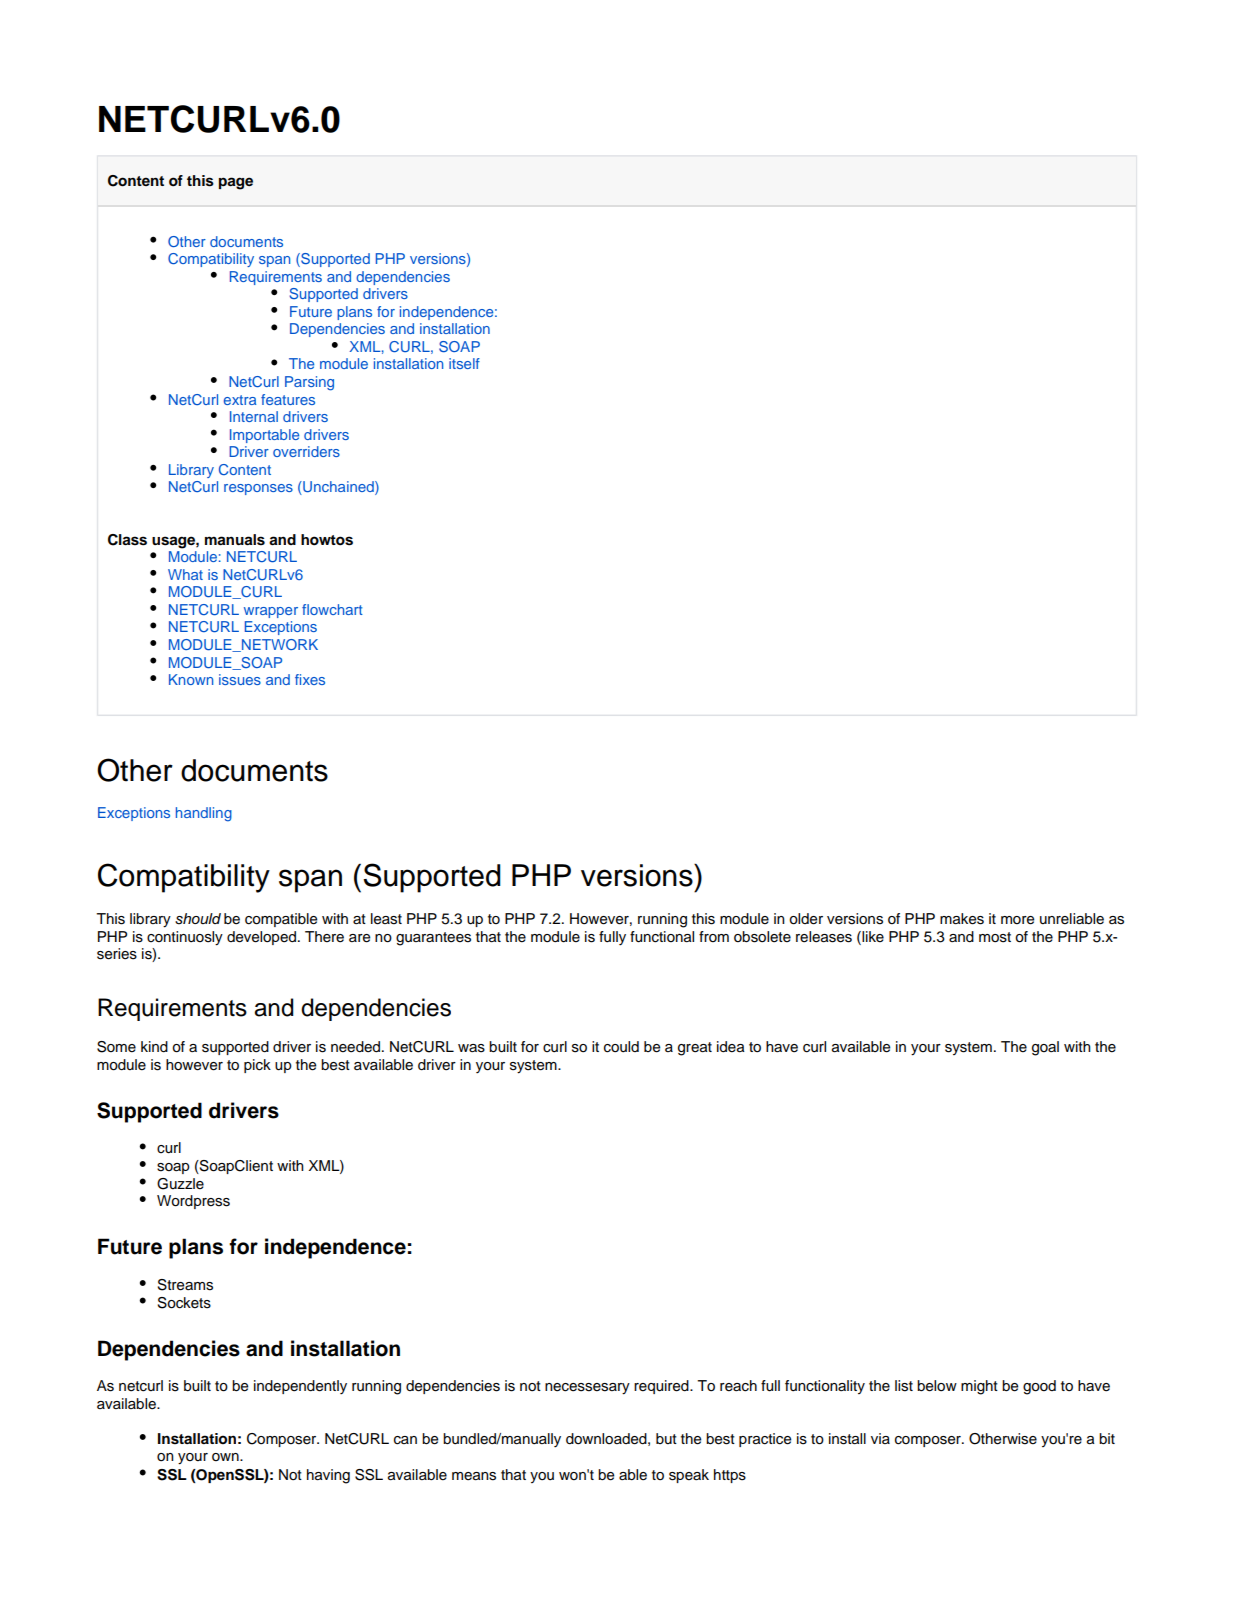 Image resolution: width=1234 pixels, height=1597 pixels. What do you see at coordinates (204, 814) in the document?
I see `handling` at bounding box center [204, 814].
